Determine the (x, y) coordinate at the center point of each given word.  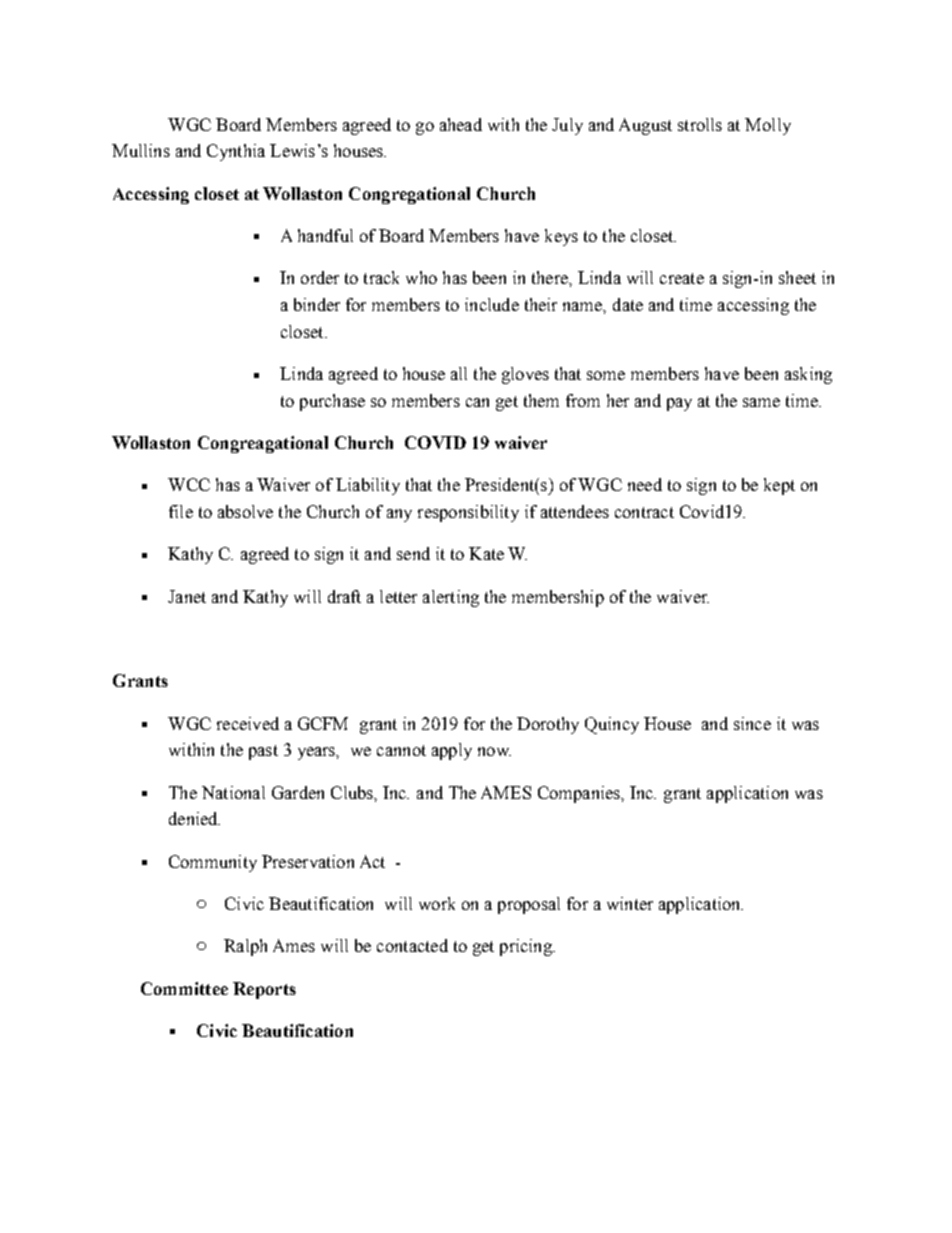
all (459, 373)
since (752, 723)
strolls (700, 124)
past (263, 752)
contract (644, 512)
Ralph (245, 947)
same (761, 402)
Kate (486, 553)
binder (317, 304)
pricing (527, 947)
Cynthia (236, 152)
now (494, 751)
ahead (461, 124)
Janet (187, 596)
